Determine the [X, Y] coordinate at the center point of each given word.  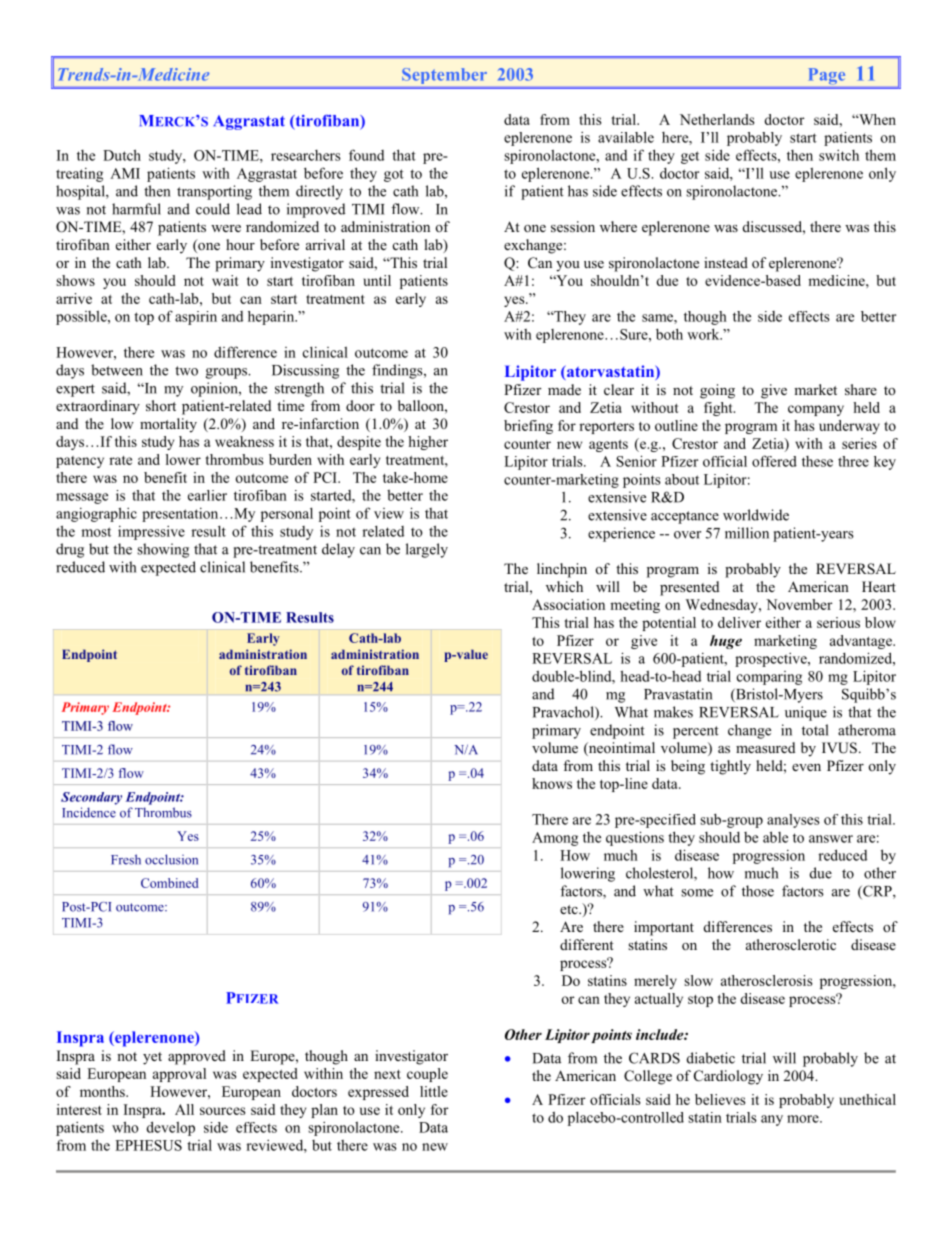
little [434, 1091]
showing [163, 550]
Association [568, 604]
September [444, 76]
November [799, 604]
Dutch [122, 155]
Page [827, 76]
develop [171, 1128]
